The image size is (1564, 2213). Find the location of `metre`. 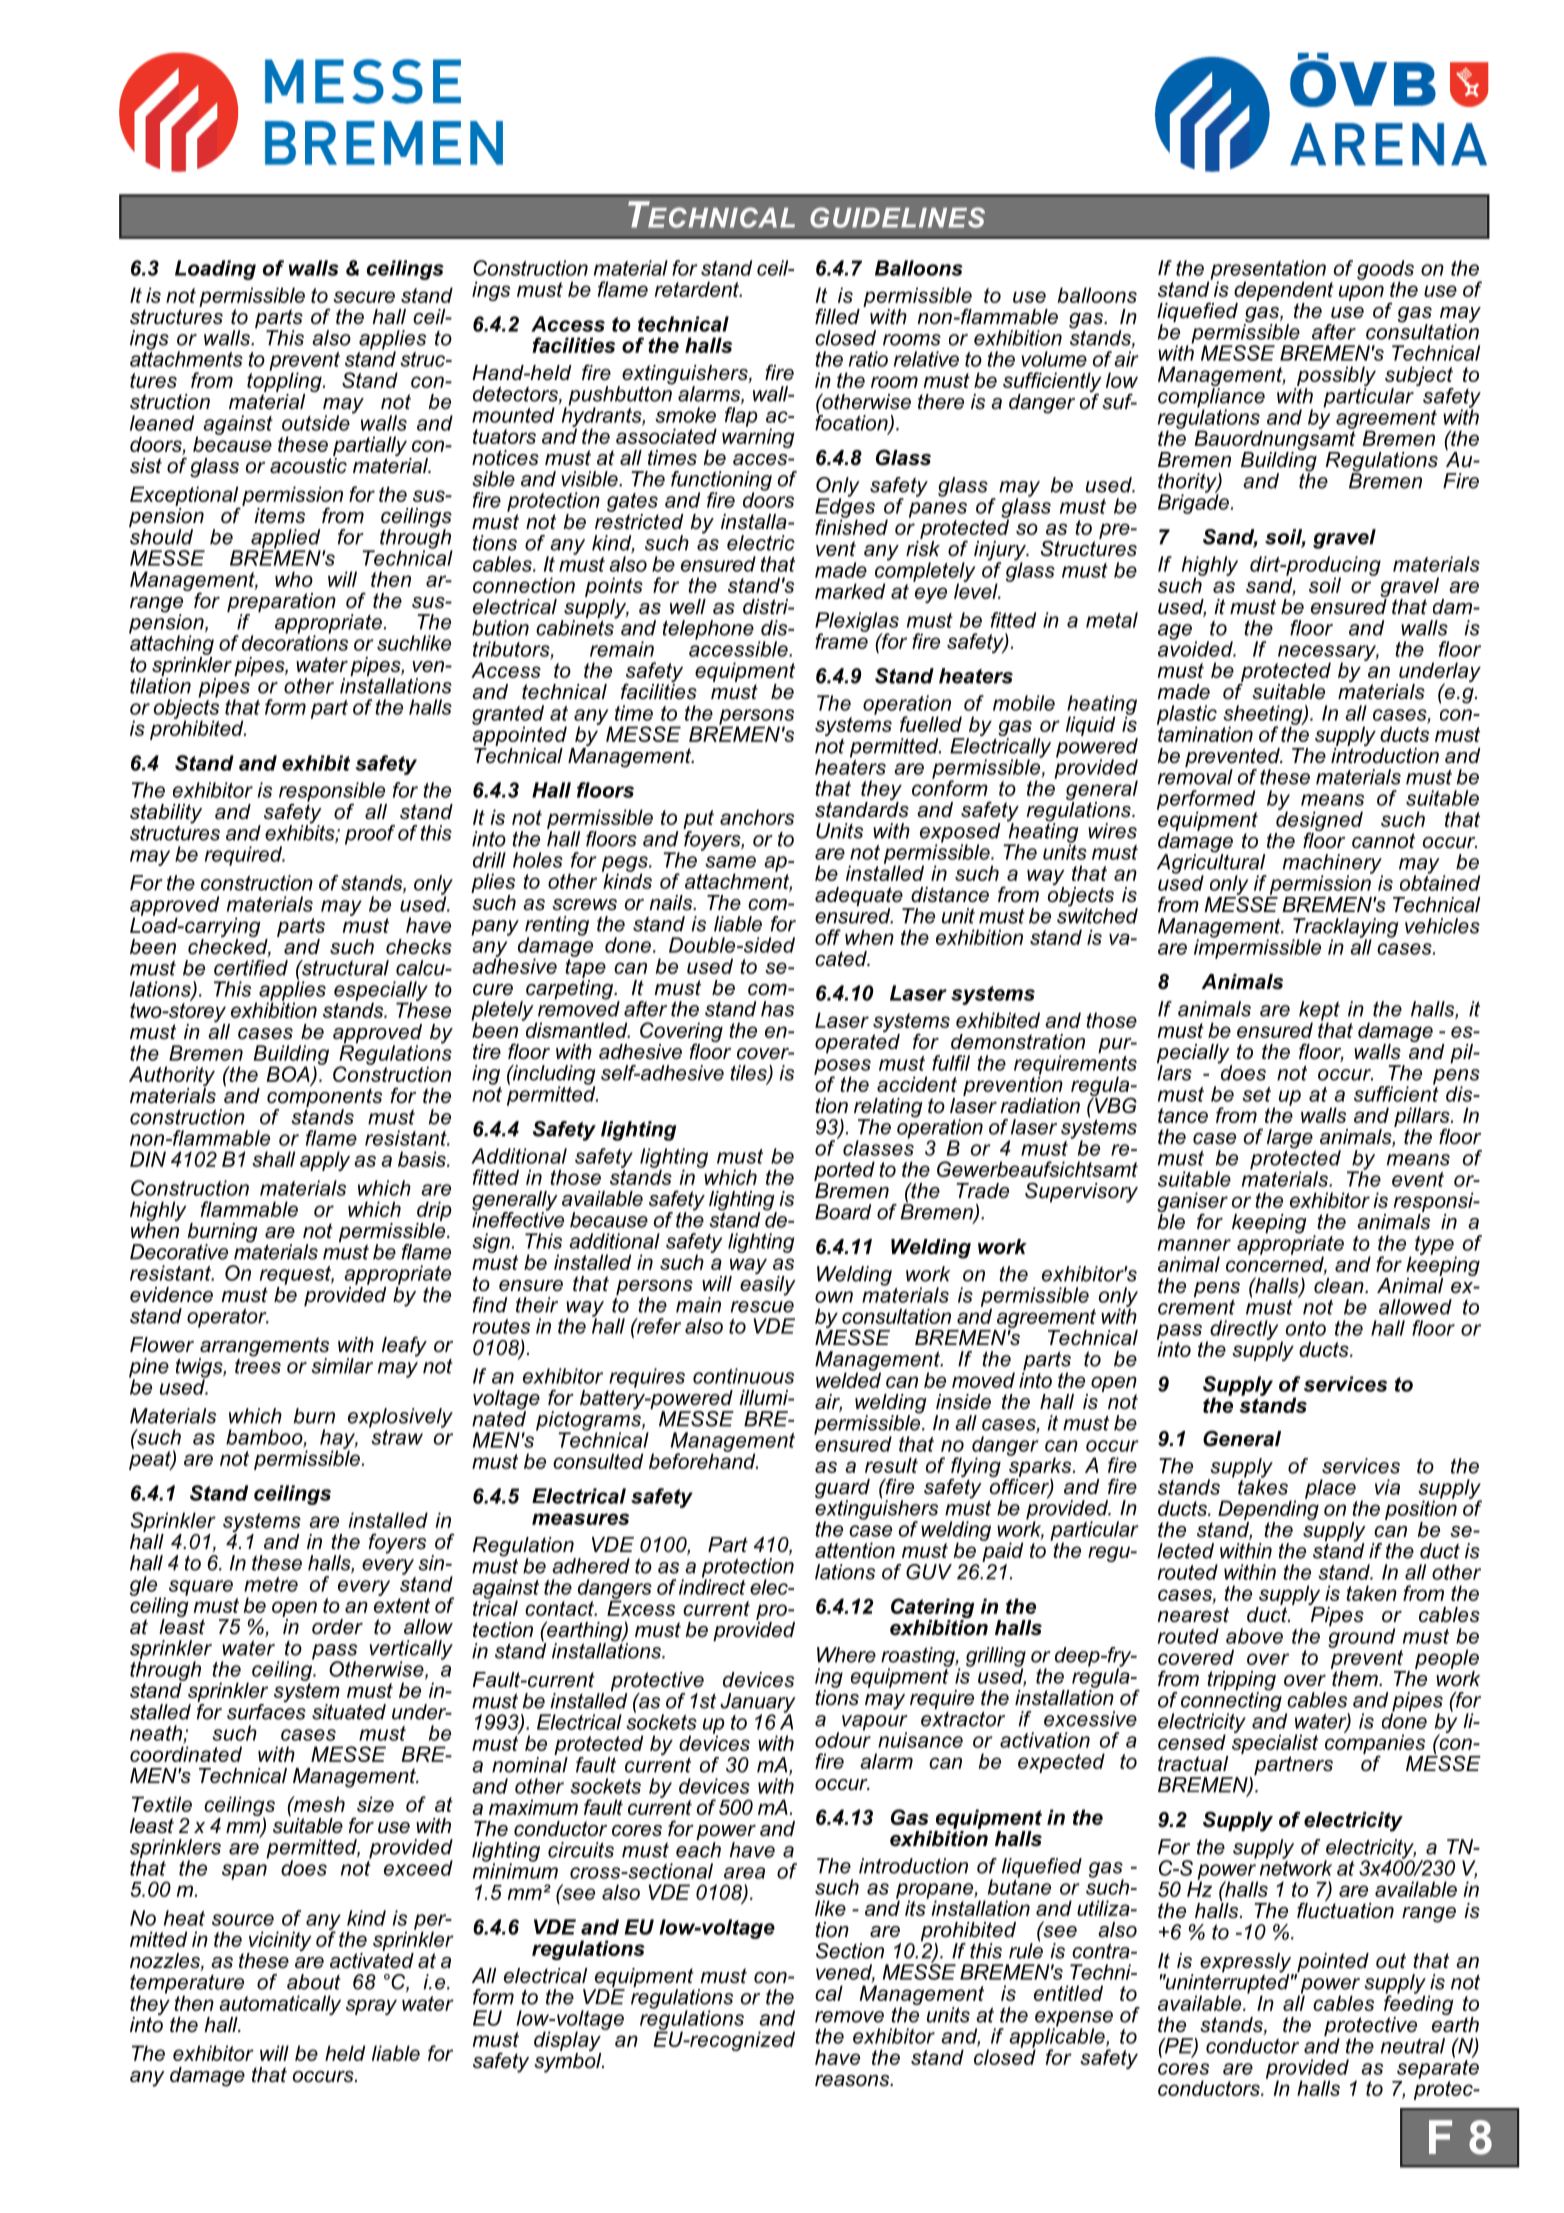

metre is located at coordinates (271, 1584).
